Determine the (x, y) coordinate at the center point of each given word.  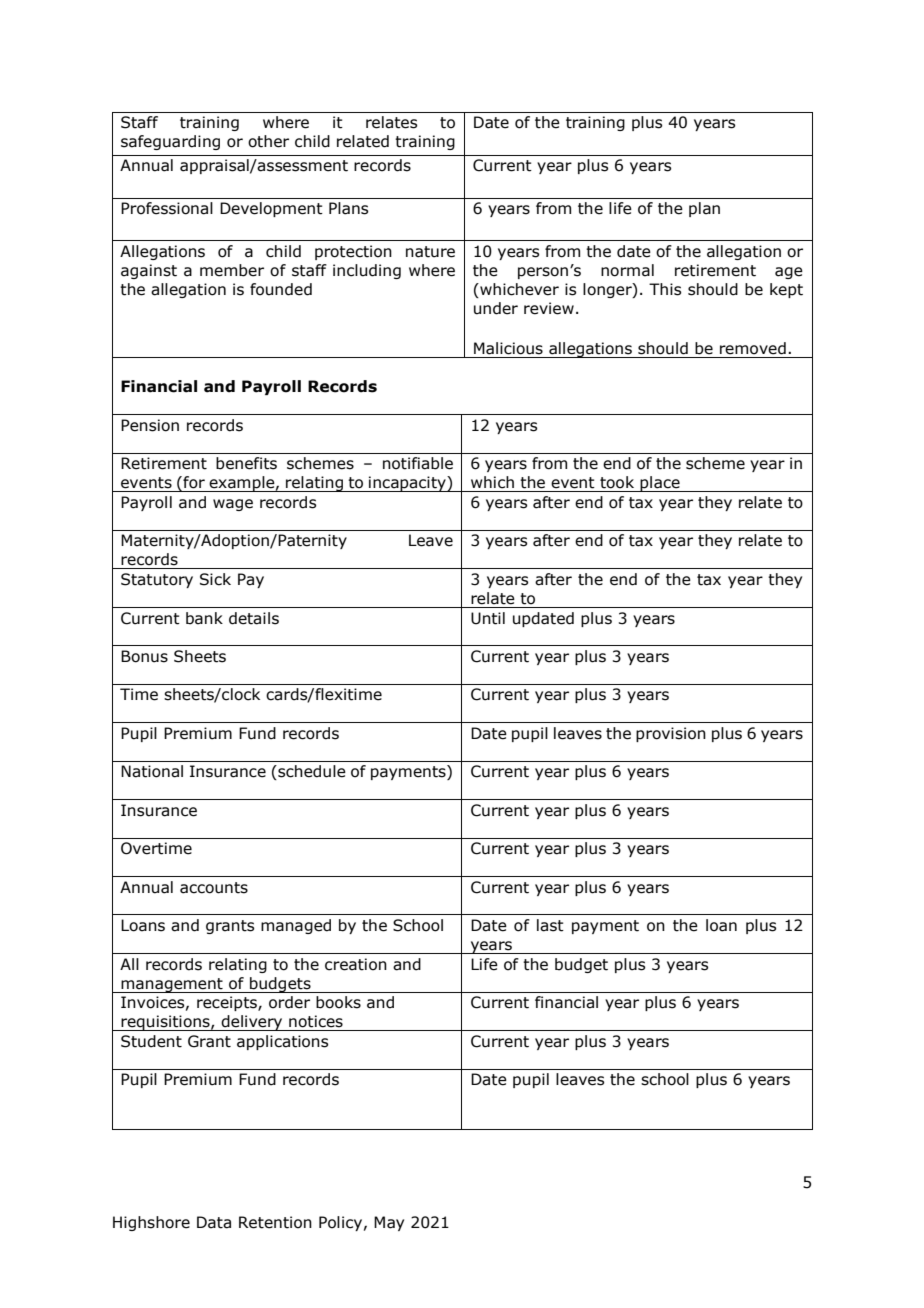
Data (214, 1222)
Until (488, 618)
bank (204, 618)
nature (430, 252)
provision (671, 734)
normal (627, 270)
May (389, 1223)
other (268, 141)
